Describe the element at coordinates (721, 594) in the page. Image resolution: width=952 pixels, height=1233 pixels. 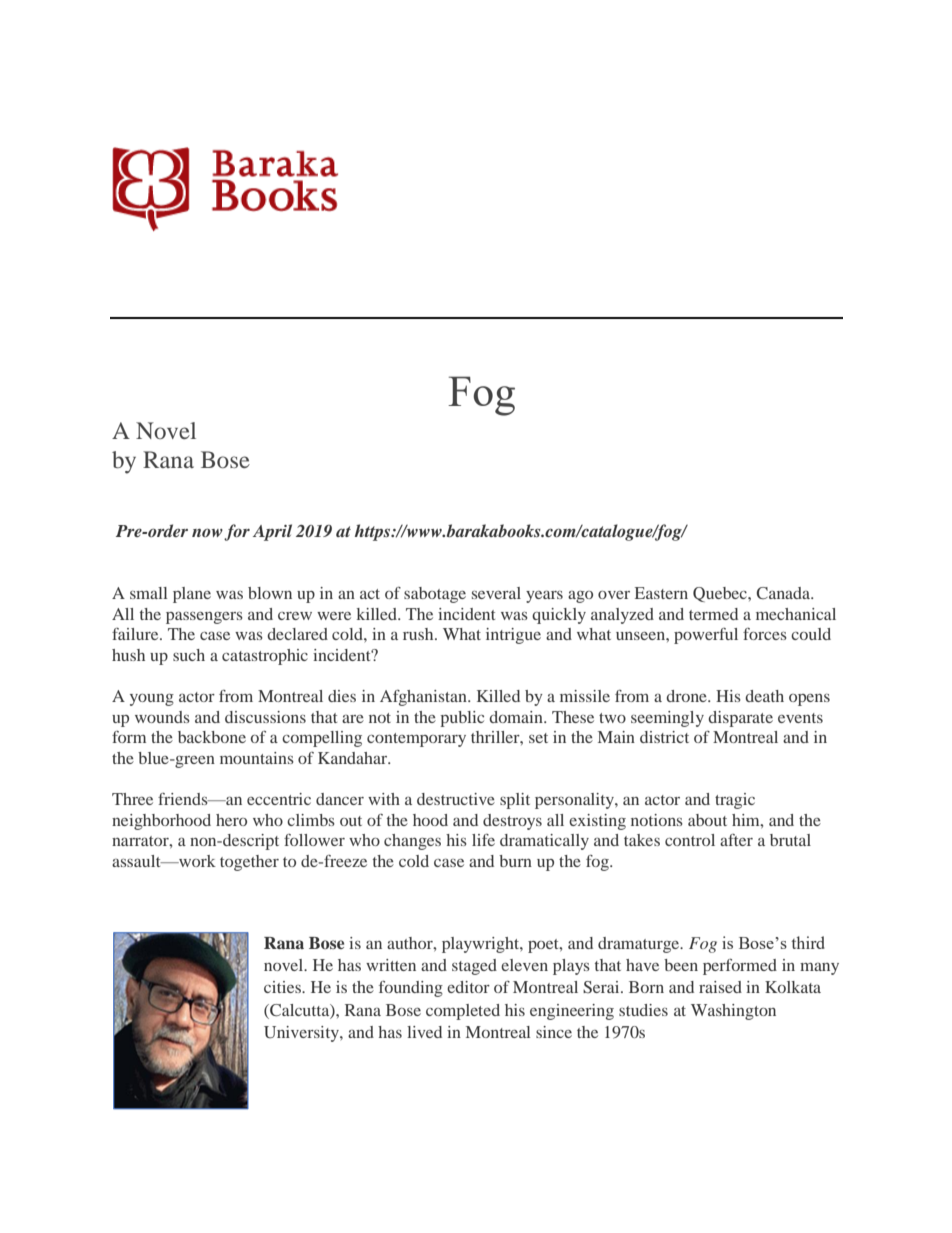
I see `Quebec` at that location.
